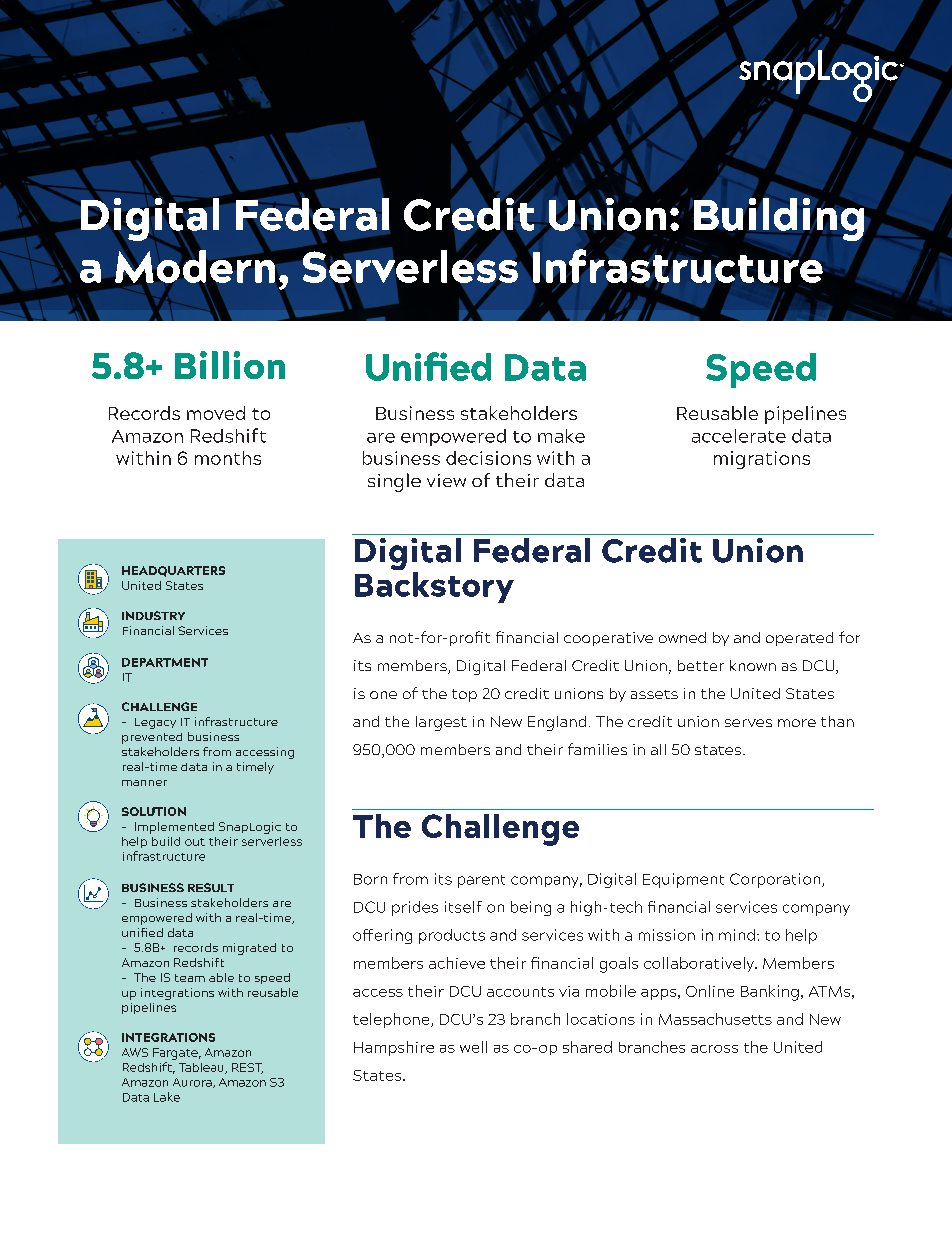 The width and height of the document is (952, 1233). Describe the element at coordinates (155, 723) in the document. I see `Legacy` at that location.
